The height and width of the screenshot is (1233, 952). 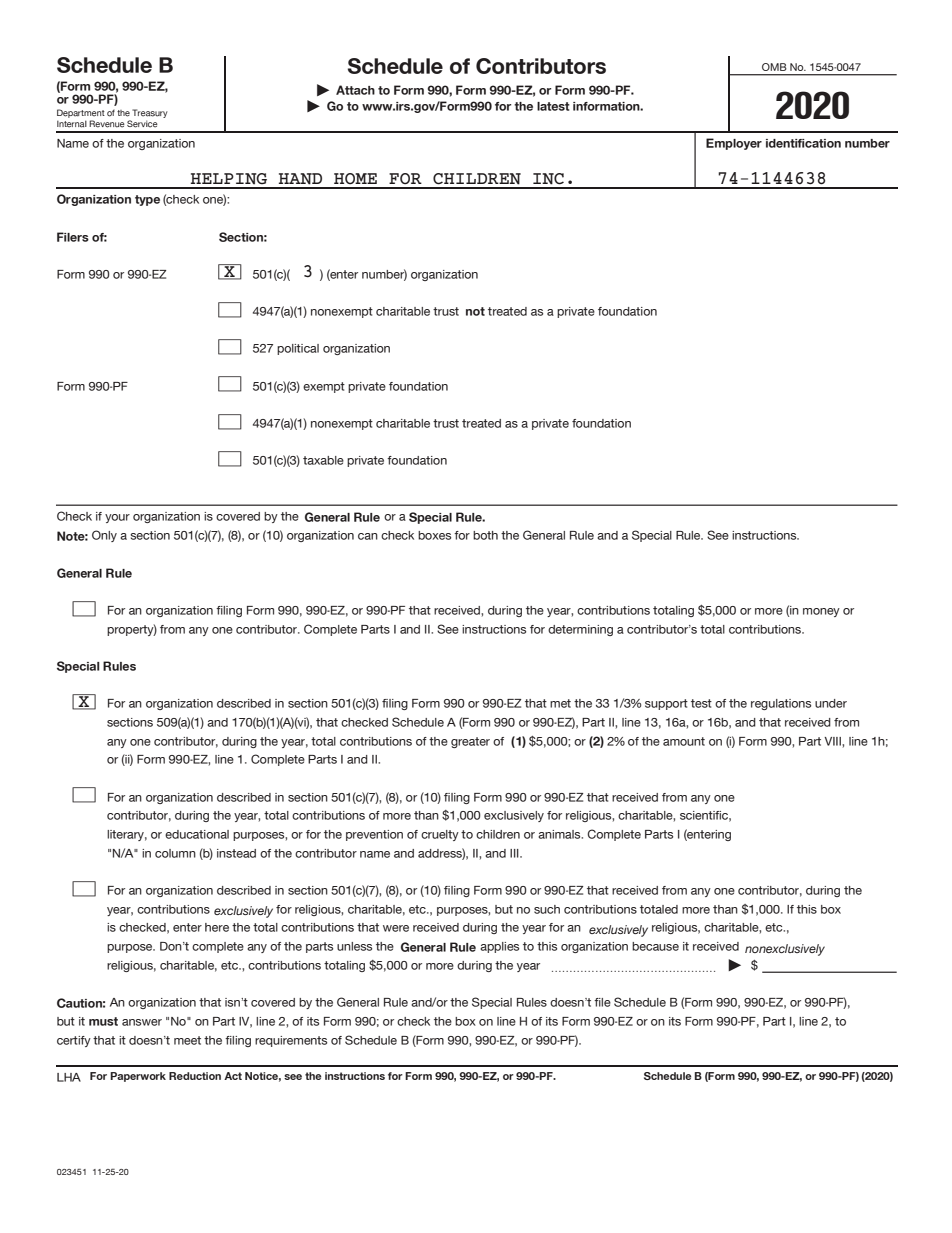 I want to click on OMB, so click(x=774, y=67).
